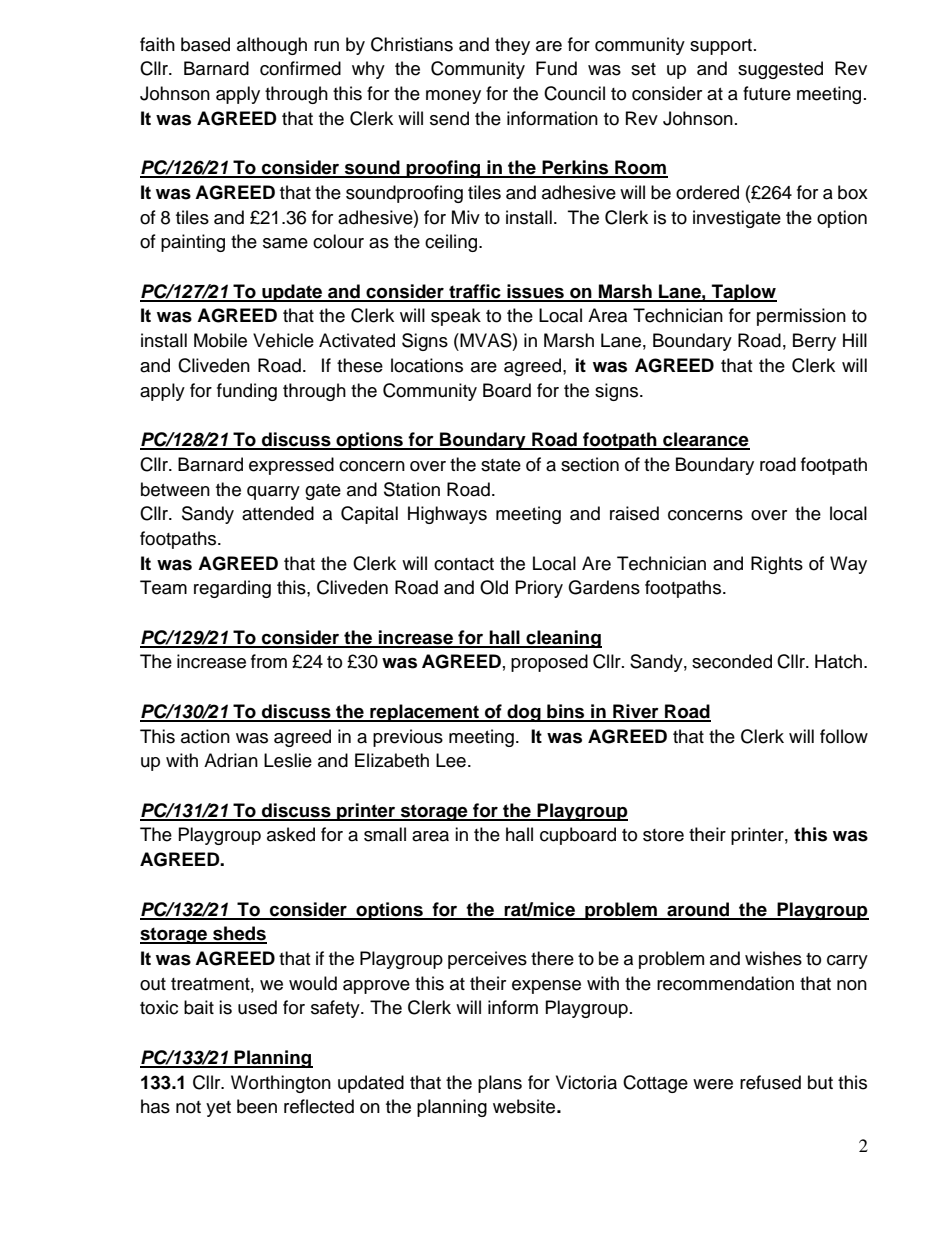 The width and height of the screenshot is (952, 1233). I want to click on they, so click(512, 46).
